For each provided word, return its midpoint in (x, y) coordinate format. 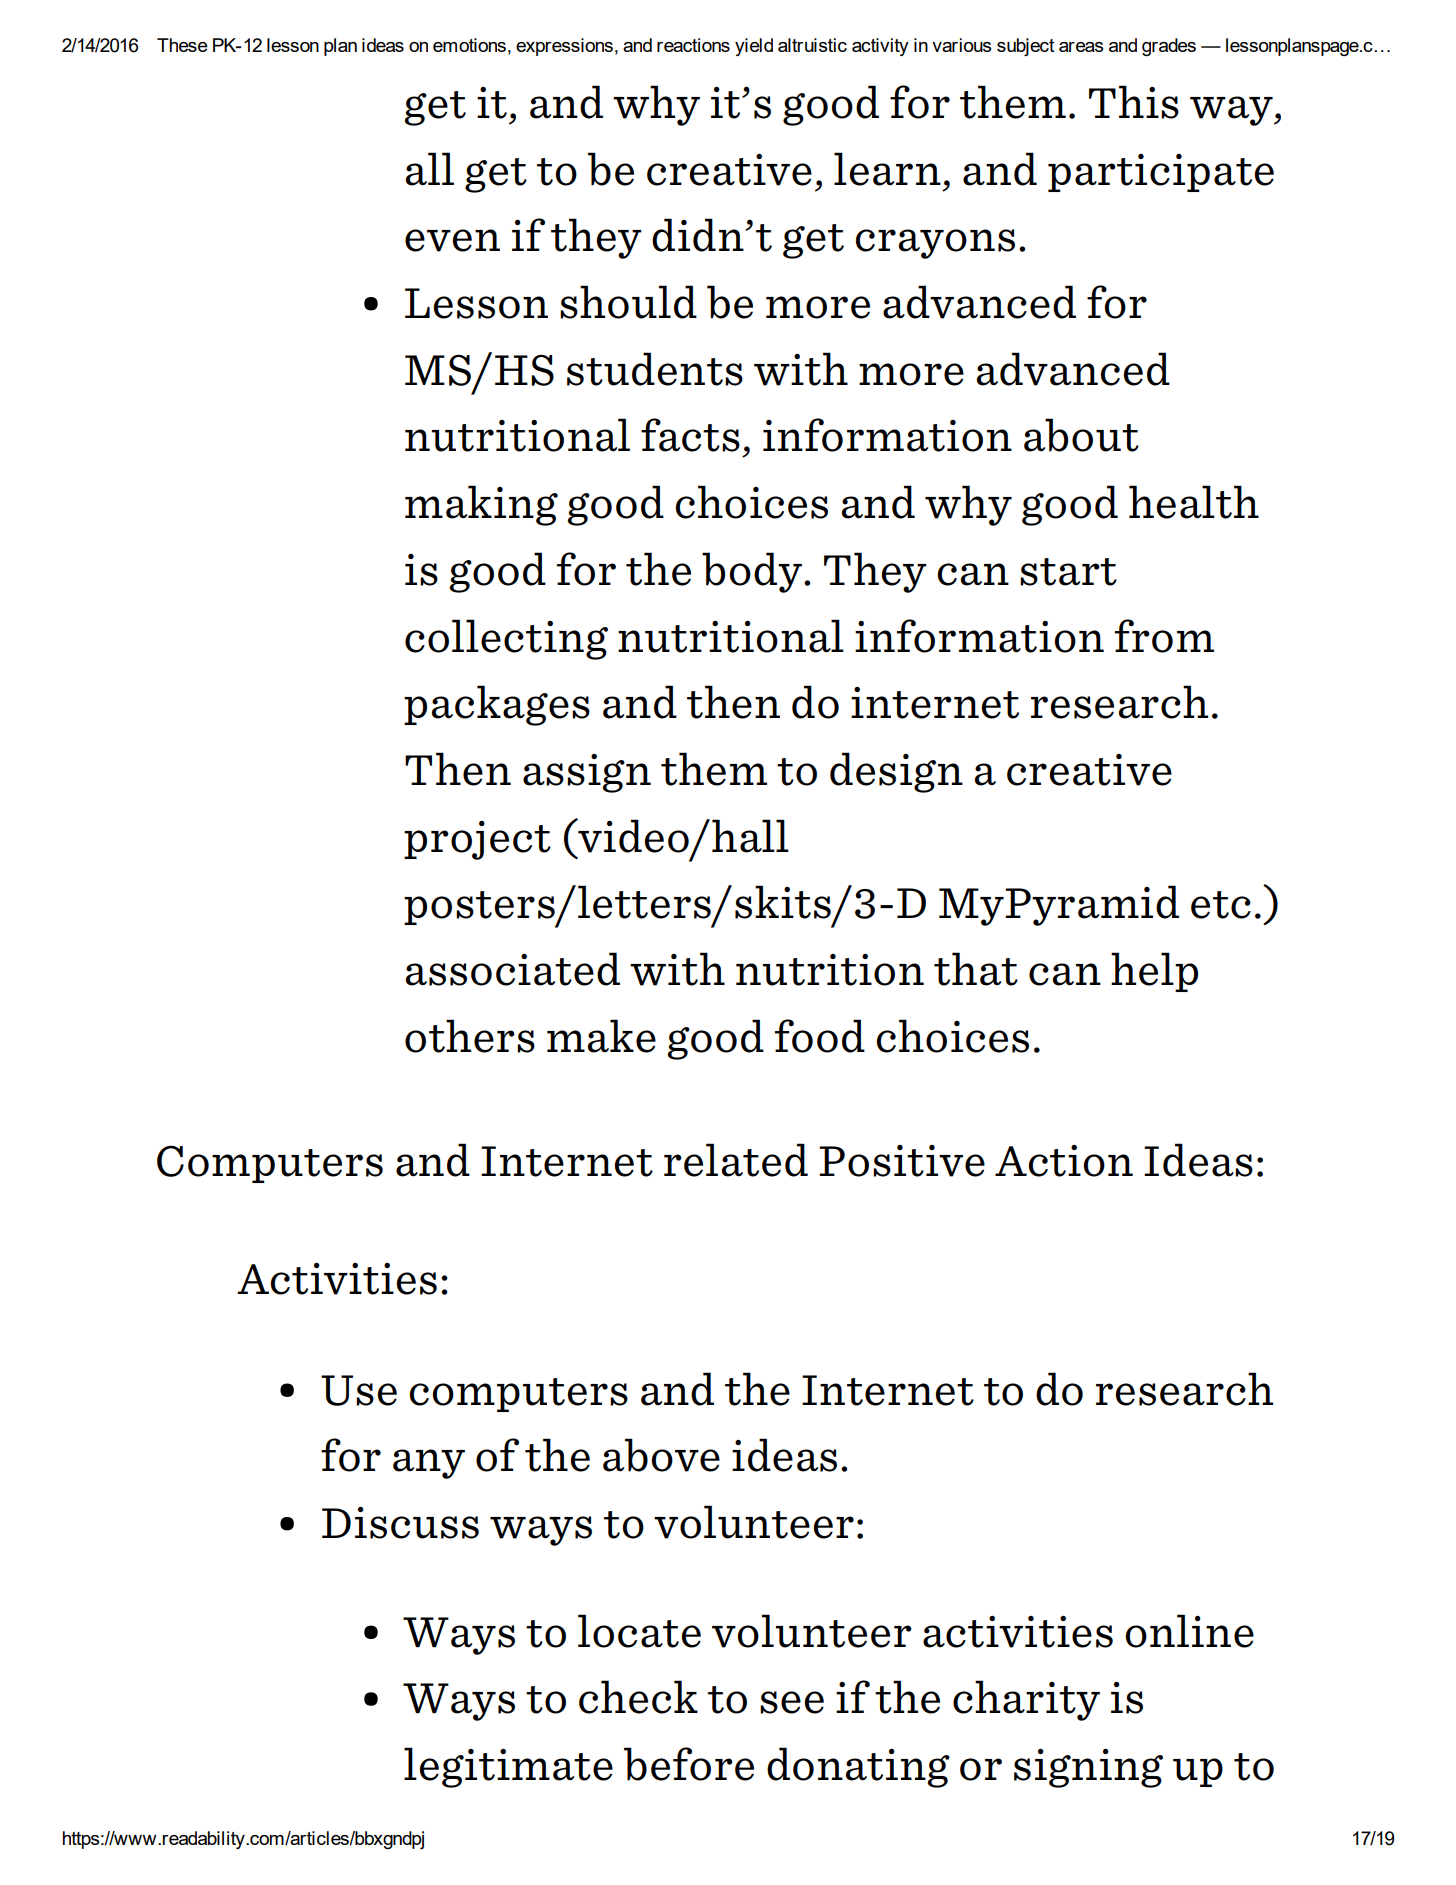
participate (1161, 173)
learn (887, 169)
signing (1088, 1768)
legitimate (508, 1767)
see (792, 1702)
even (452, 240)
